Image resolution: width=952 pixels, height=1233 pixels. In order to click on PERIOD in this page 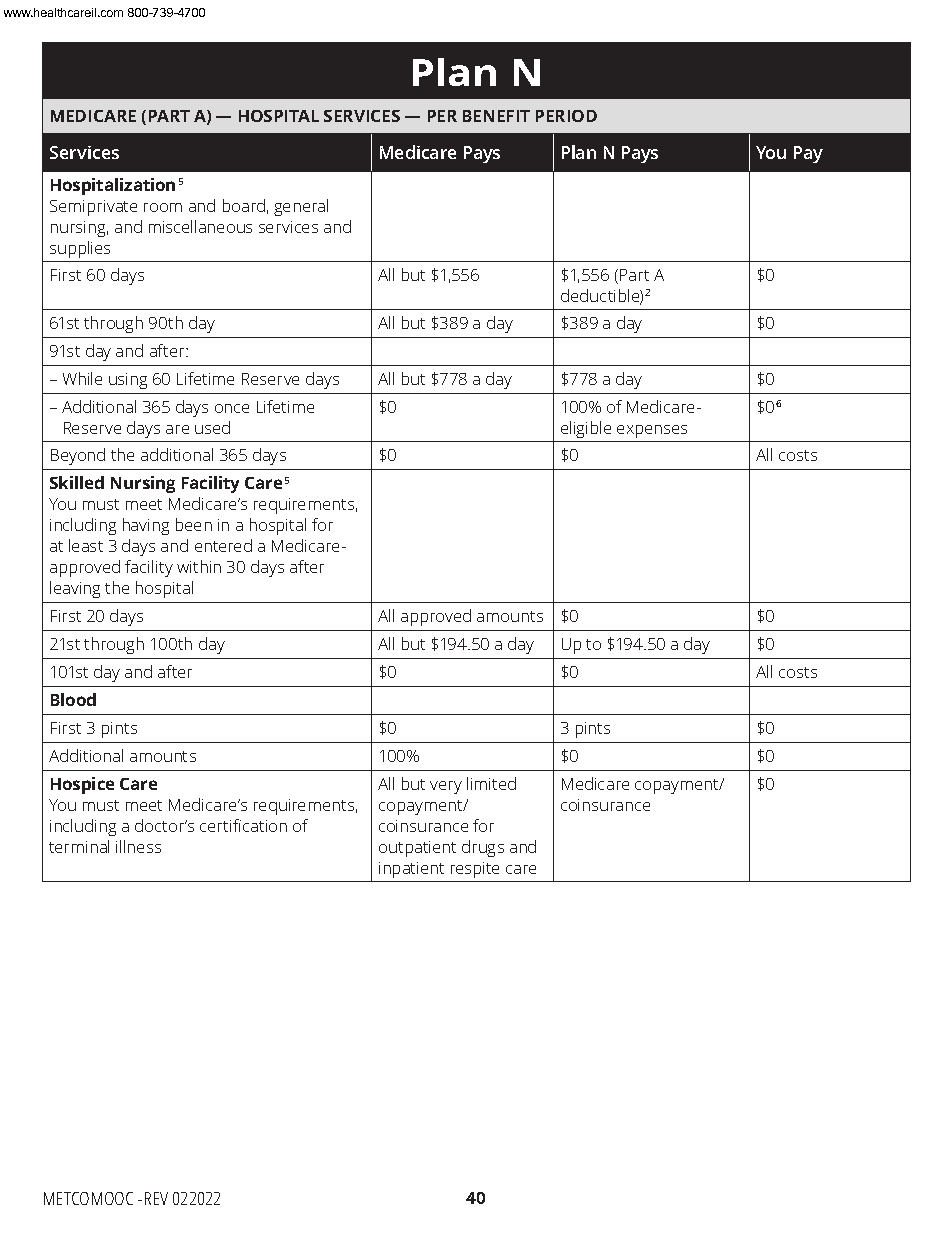, I will do `click(566, 116)`.
